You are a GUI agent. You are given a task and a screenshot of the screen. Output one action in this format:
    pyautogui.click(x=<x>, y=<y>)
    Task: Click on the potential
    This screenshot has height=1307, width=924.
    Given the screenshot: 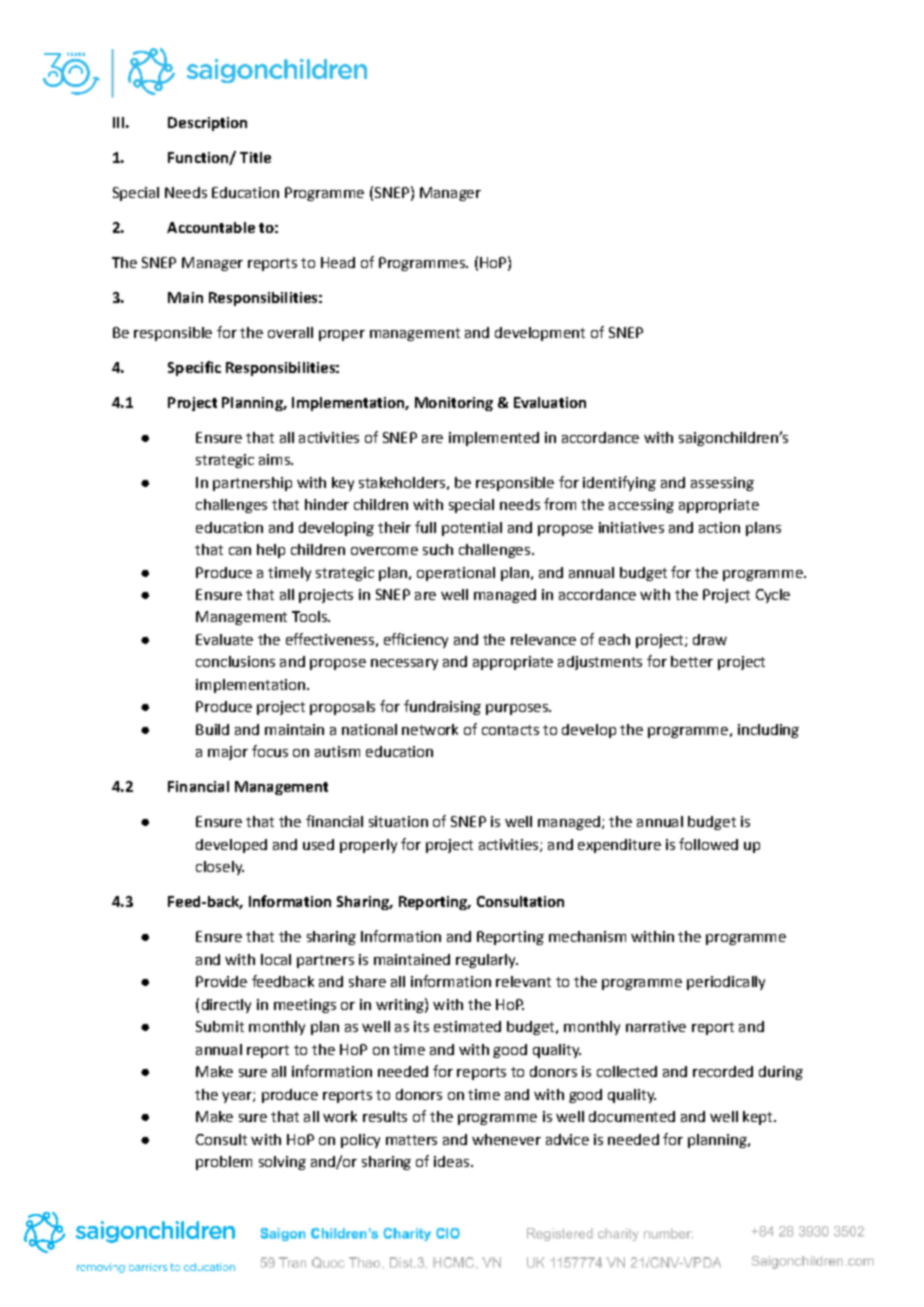 What is the action you would take?
    pyautogui.click(x=472, y=529)
